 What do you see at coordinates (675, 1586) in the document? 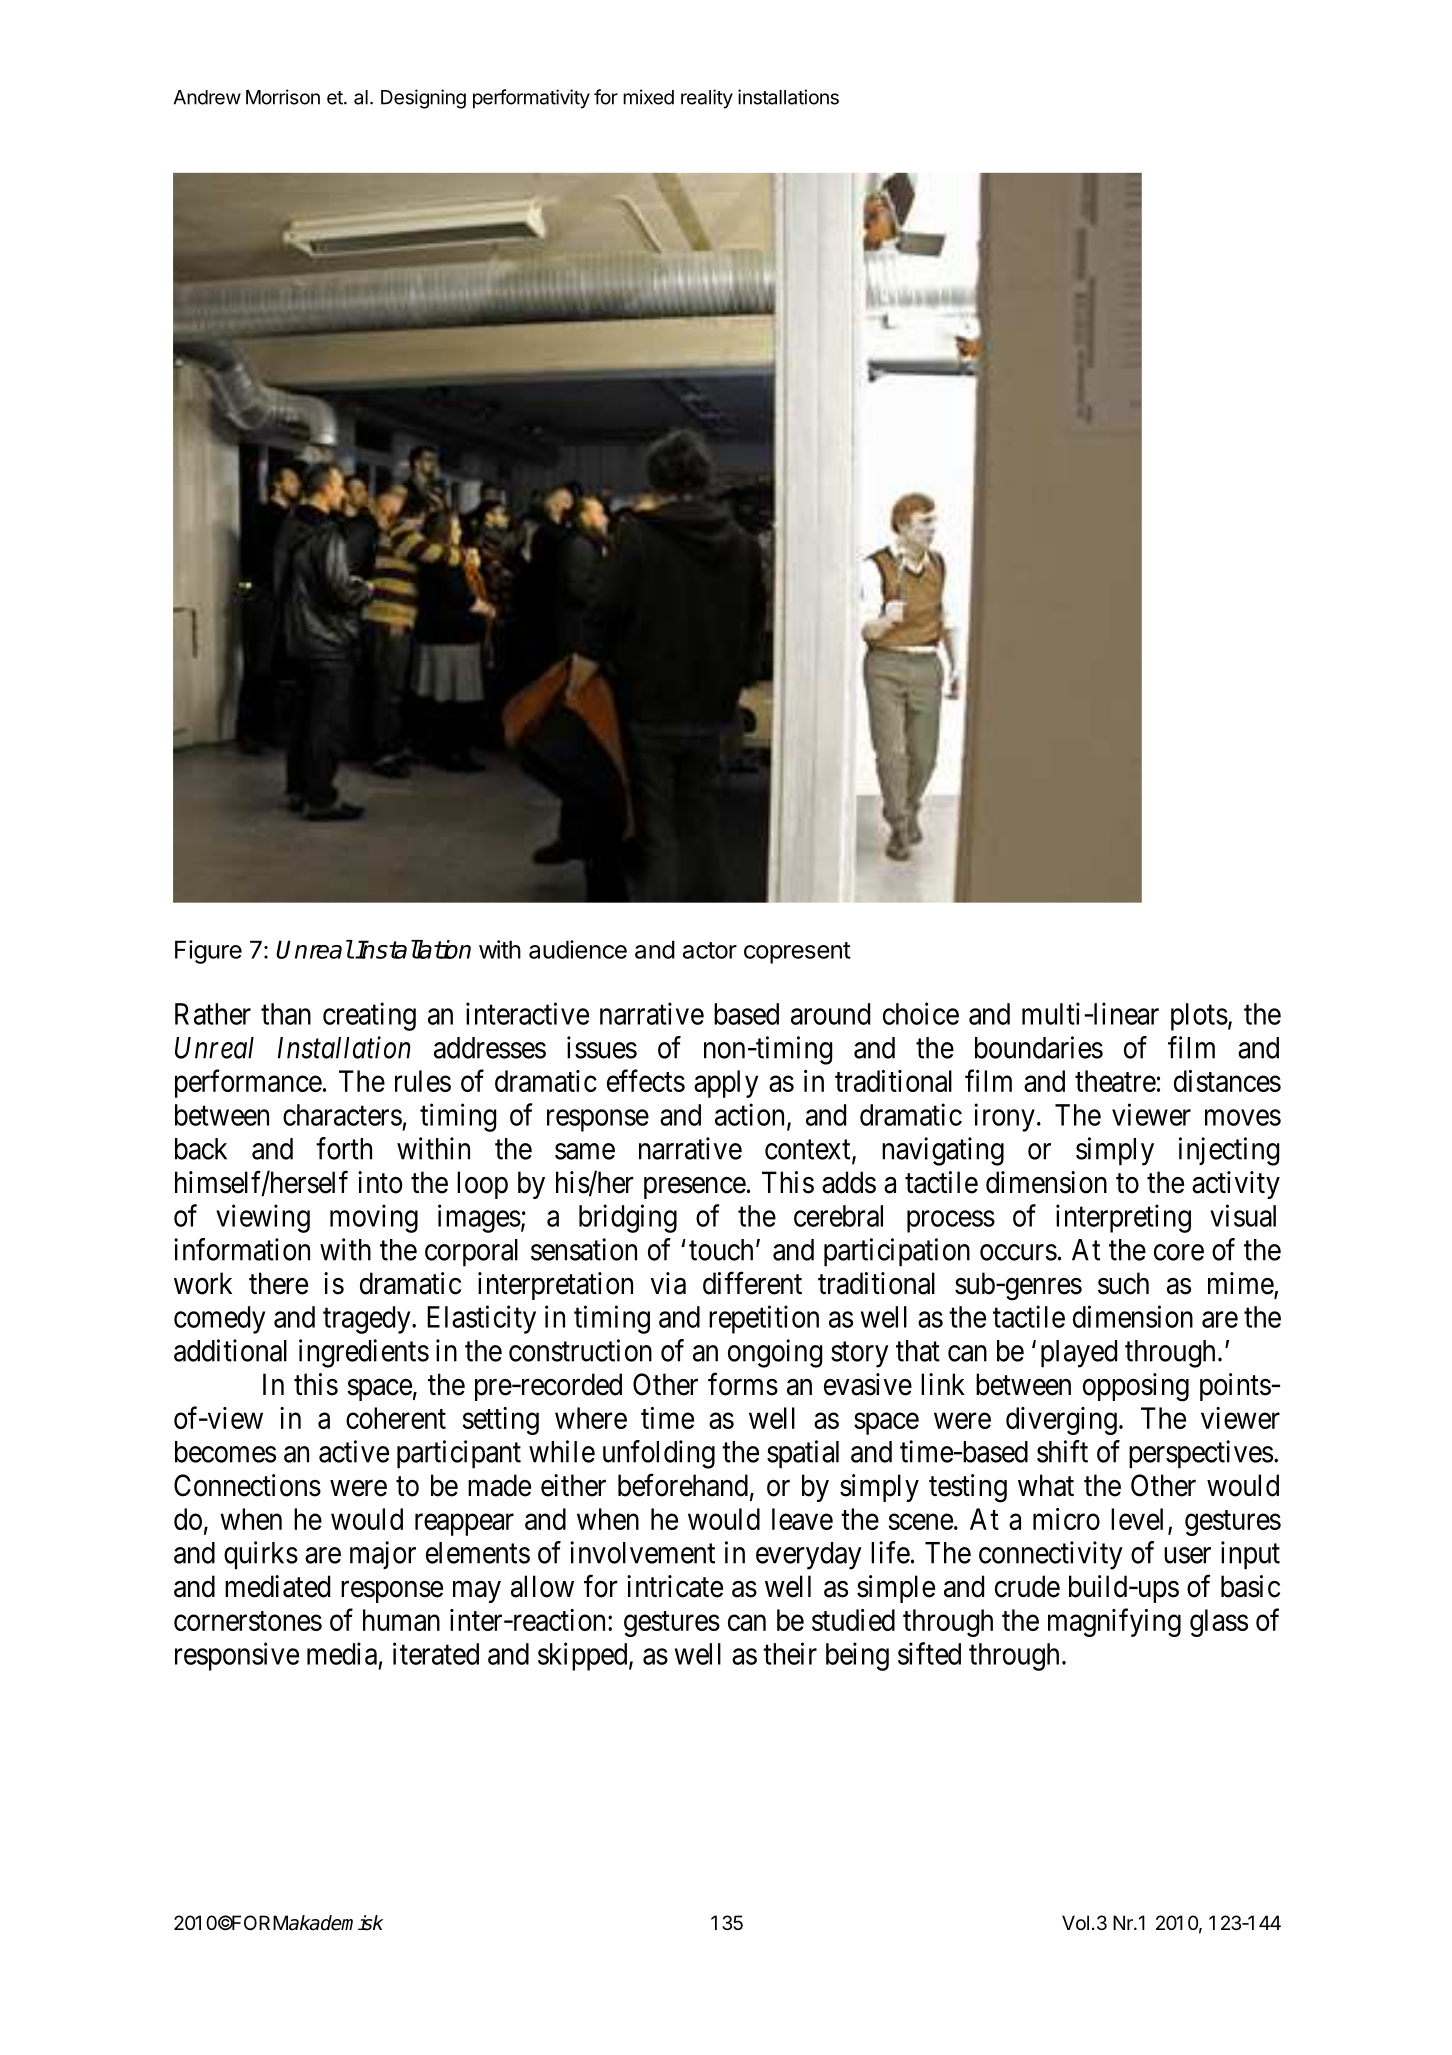
I see `intricate` at bounding box center [675, 1586].
